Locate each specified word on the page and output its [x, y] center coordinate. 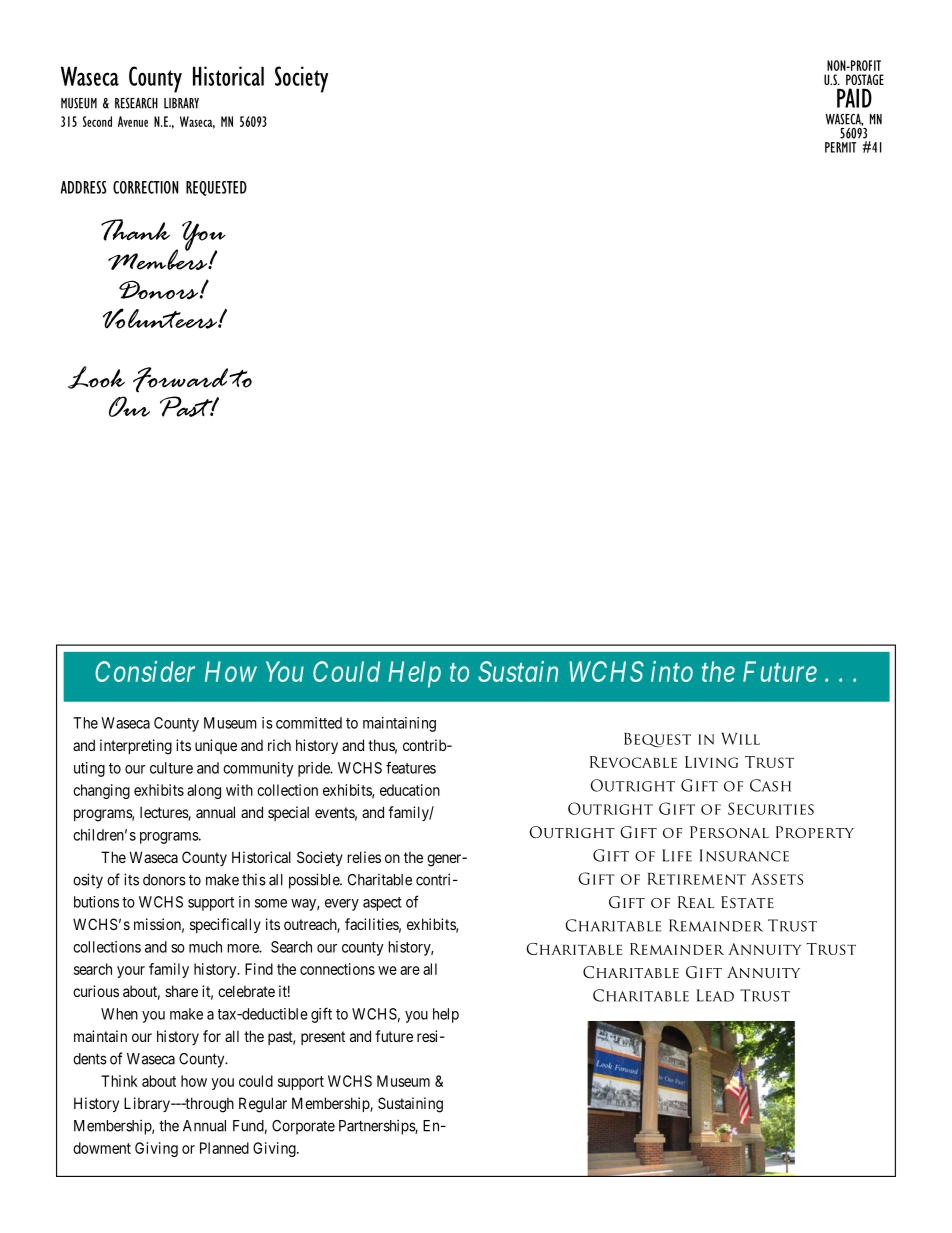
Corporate [303, 1127]
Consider [145, 671]
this [254, 880]
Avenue [133, 121]
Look [96, 377]
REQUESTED [216, 188]
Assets [777, 879]
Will [740, 739]
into [672, 671]
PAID [854, 98]
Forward [180, 379]
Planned [224, 1148]
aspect [382, 904]
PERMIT [840, 147]
